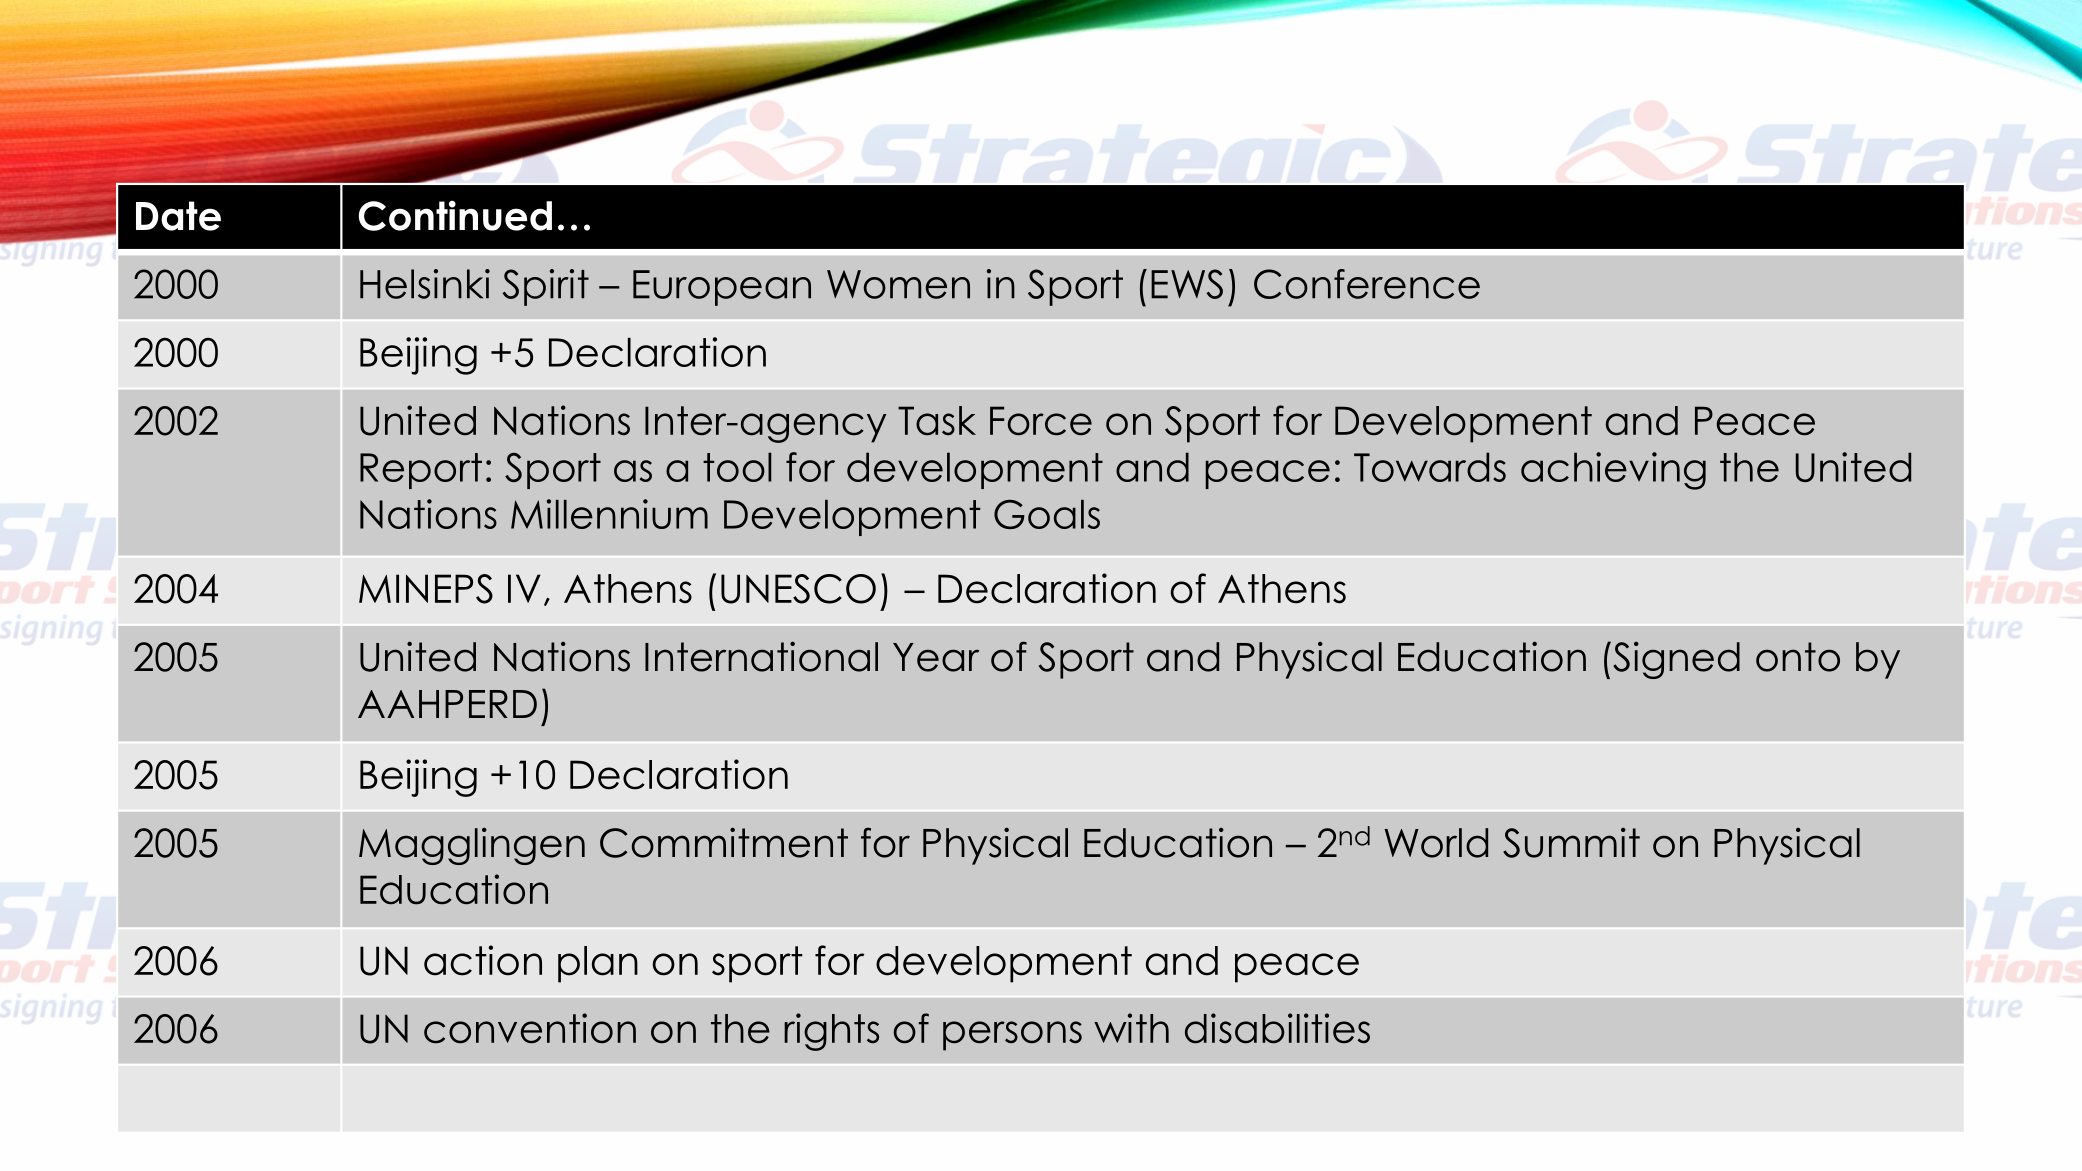 This screenshot has height=1171, width=2082. What do you see at coordinates (898, 284) in the screenshot?
I see `Women` at bounding box center [898, 284].
